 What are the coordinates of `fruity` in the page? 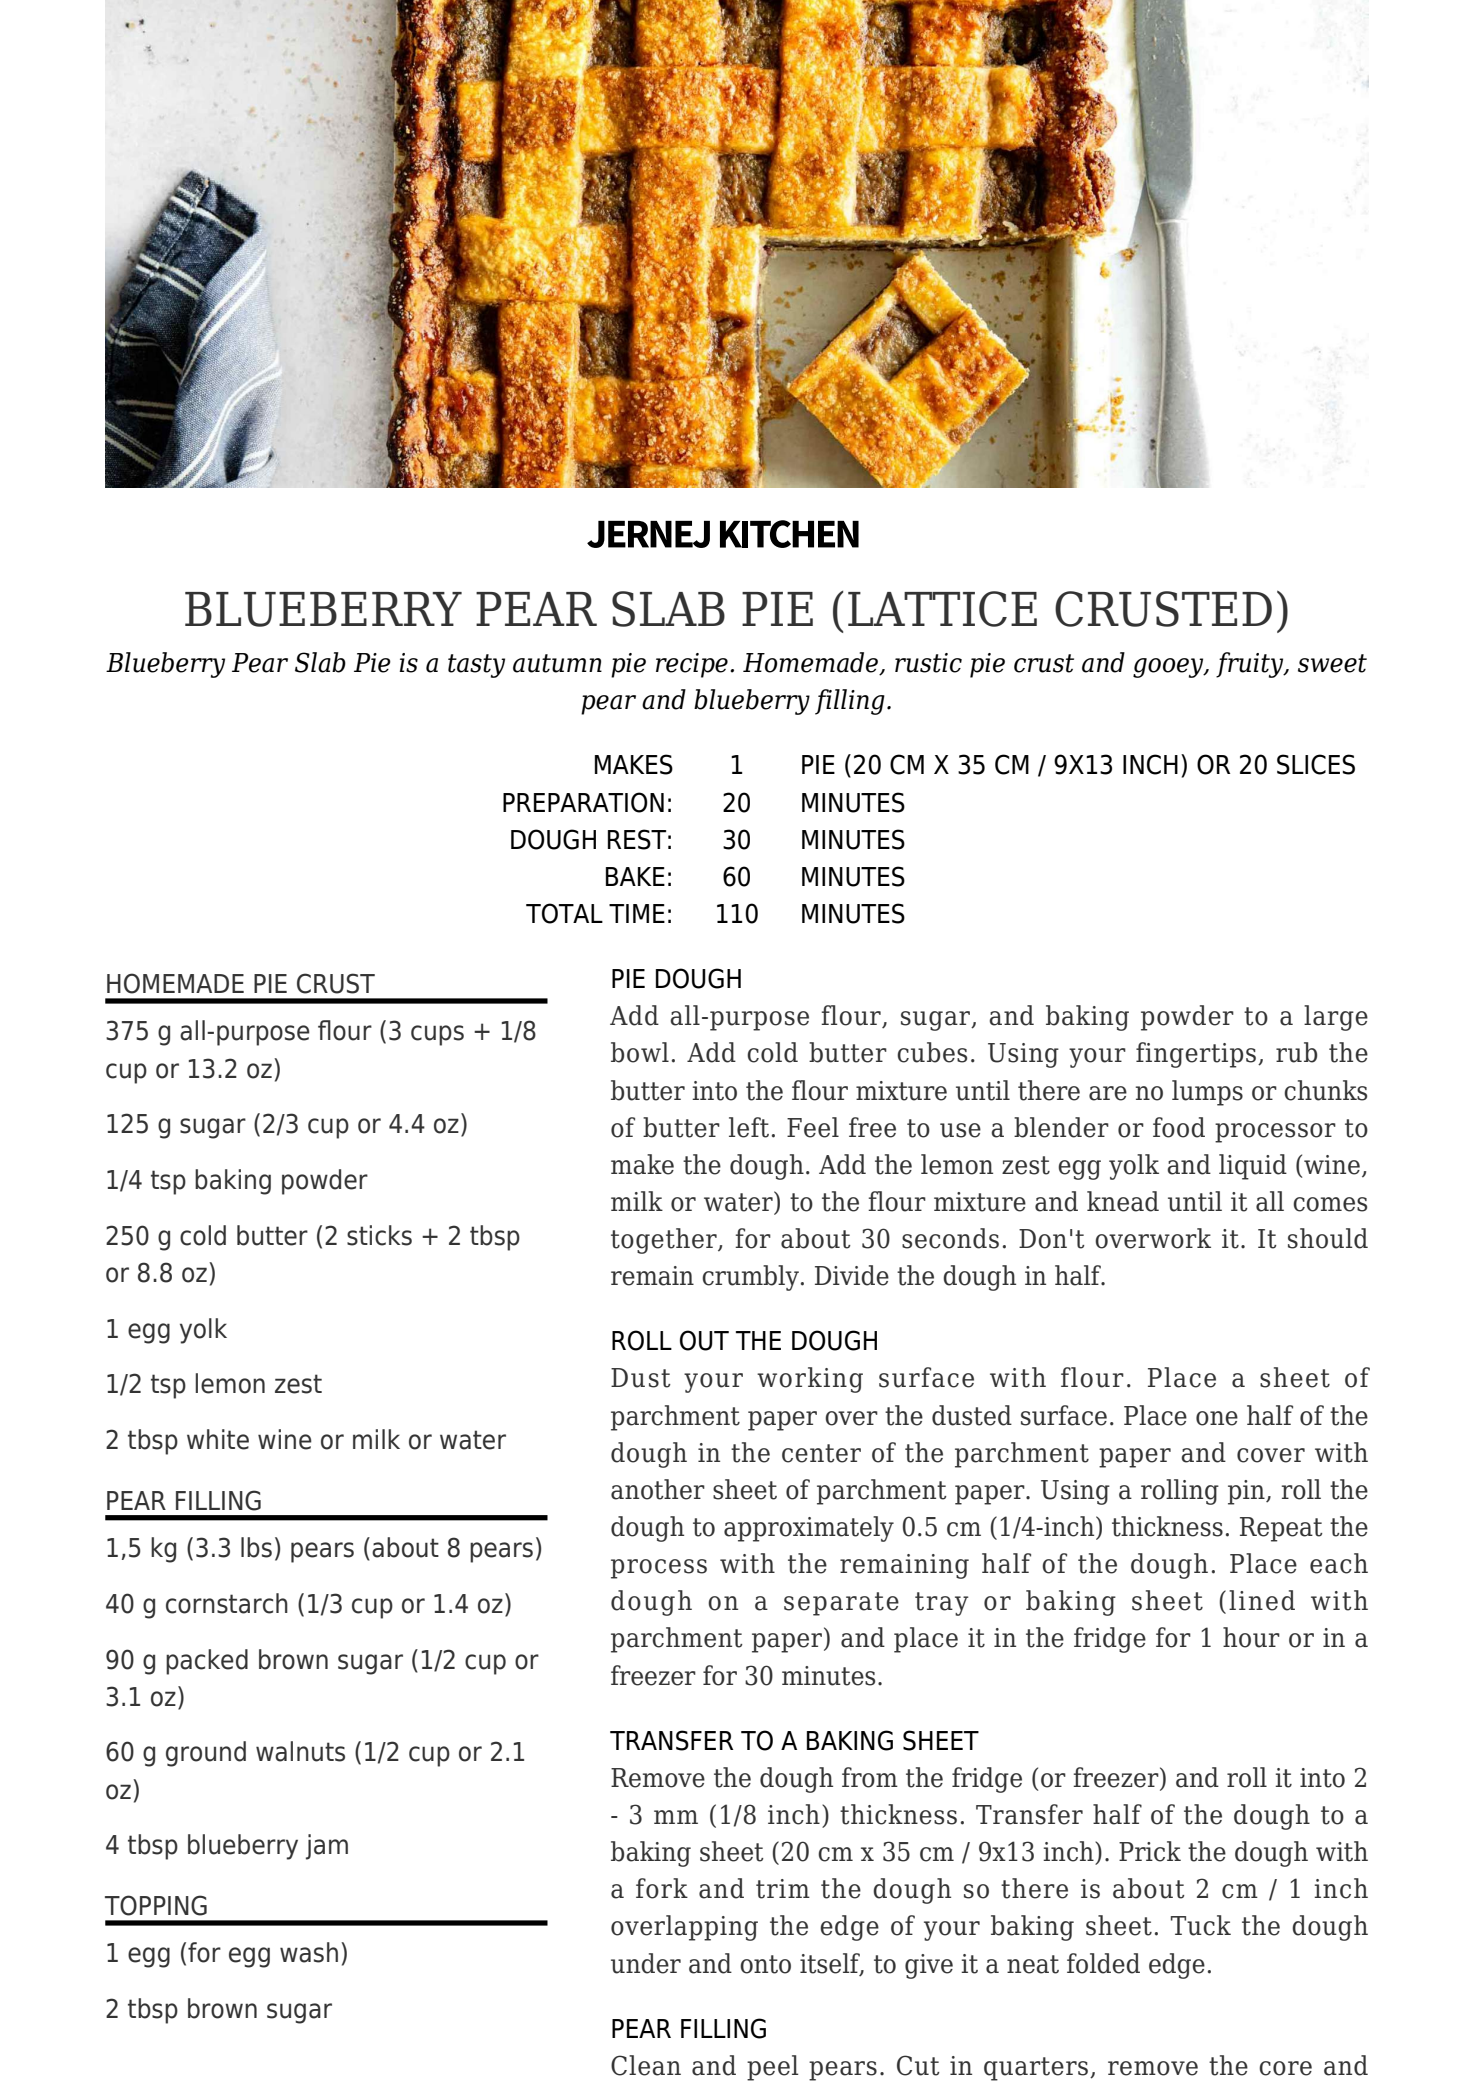 It's located at (1251, 665).
